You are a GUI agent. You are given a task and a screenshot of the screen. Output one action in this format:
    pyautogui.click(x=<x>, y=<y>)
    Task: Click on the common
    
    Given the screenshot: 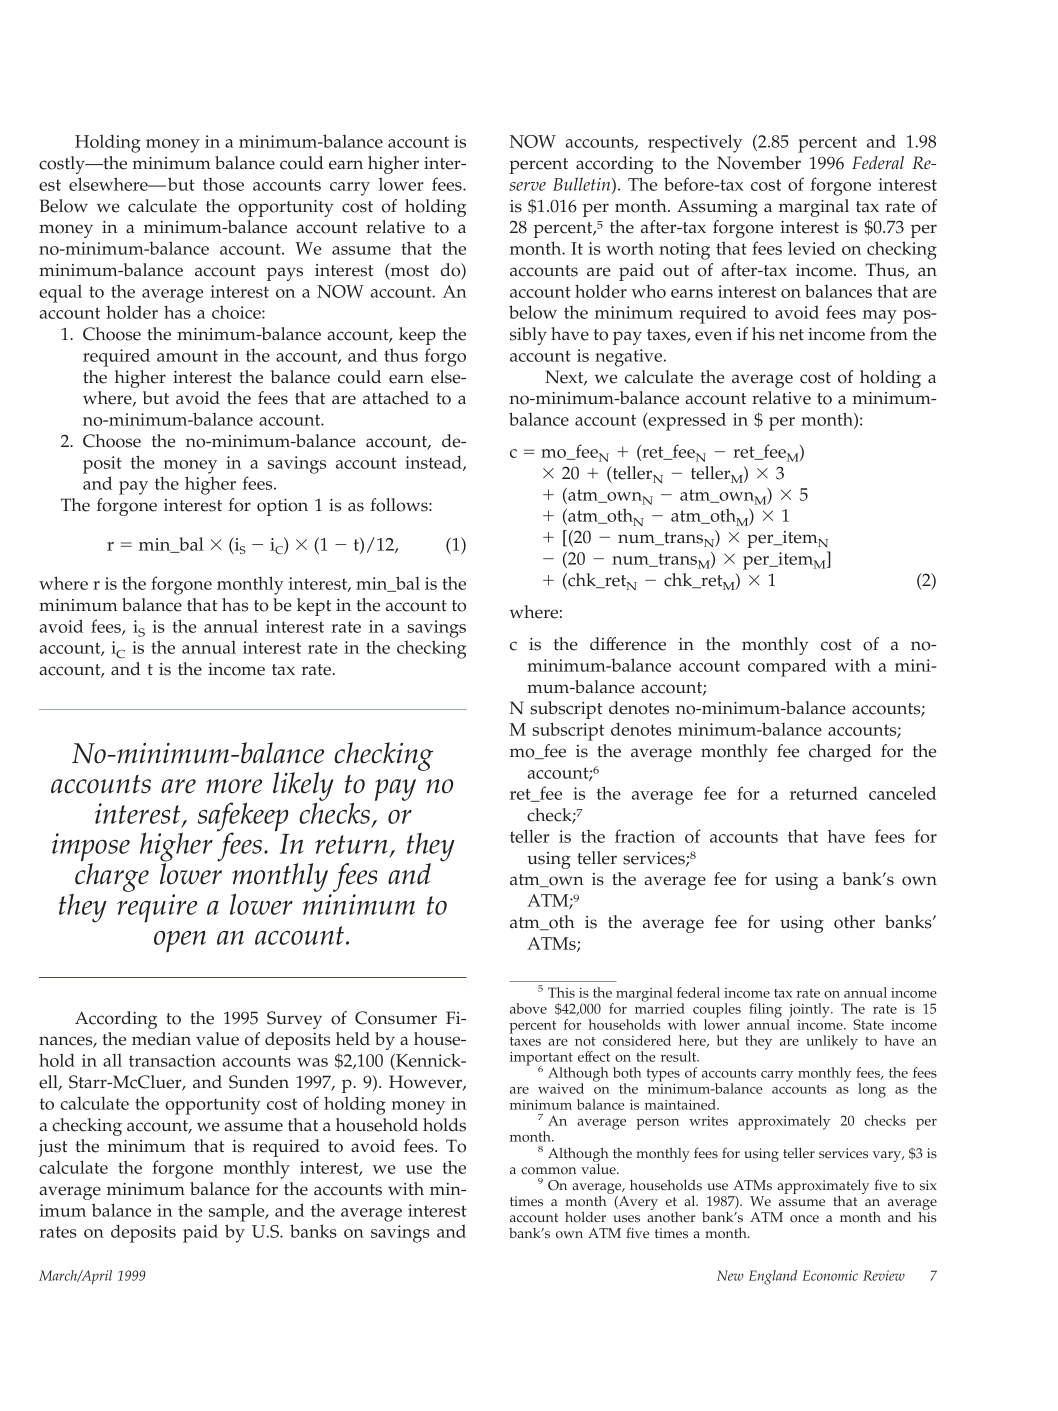 What is the action you would take?
    pyautogui.click(x=548, y=1171)
